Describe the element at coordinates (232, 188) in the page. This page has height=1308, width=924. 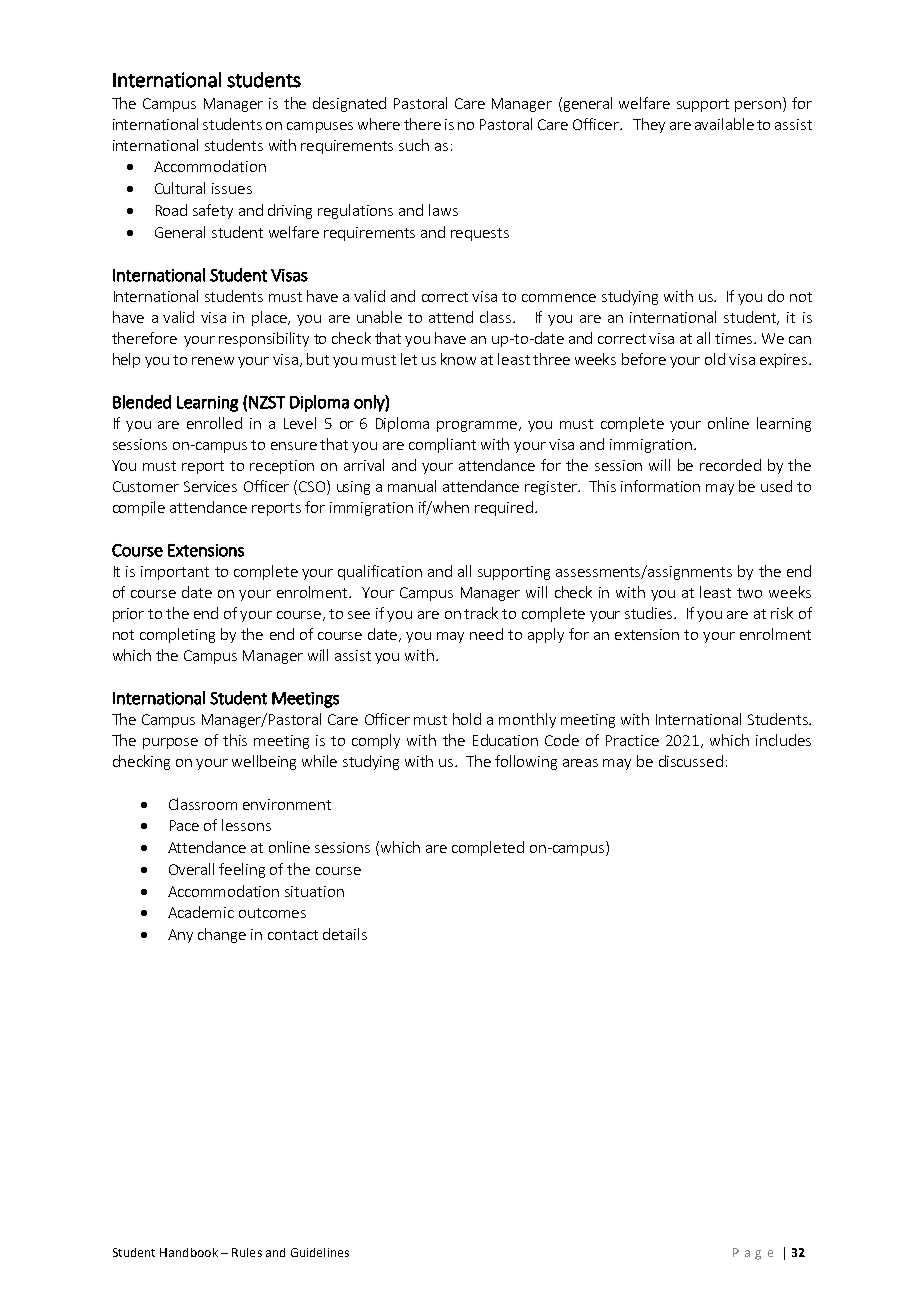
I see `issues` at that location.
